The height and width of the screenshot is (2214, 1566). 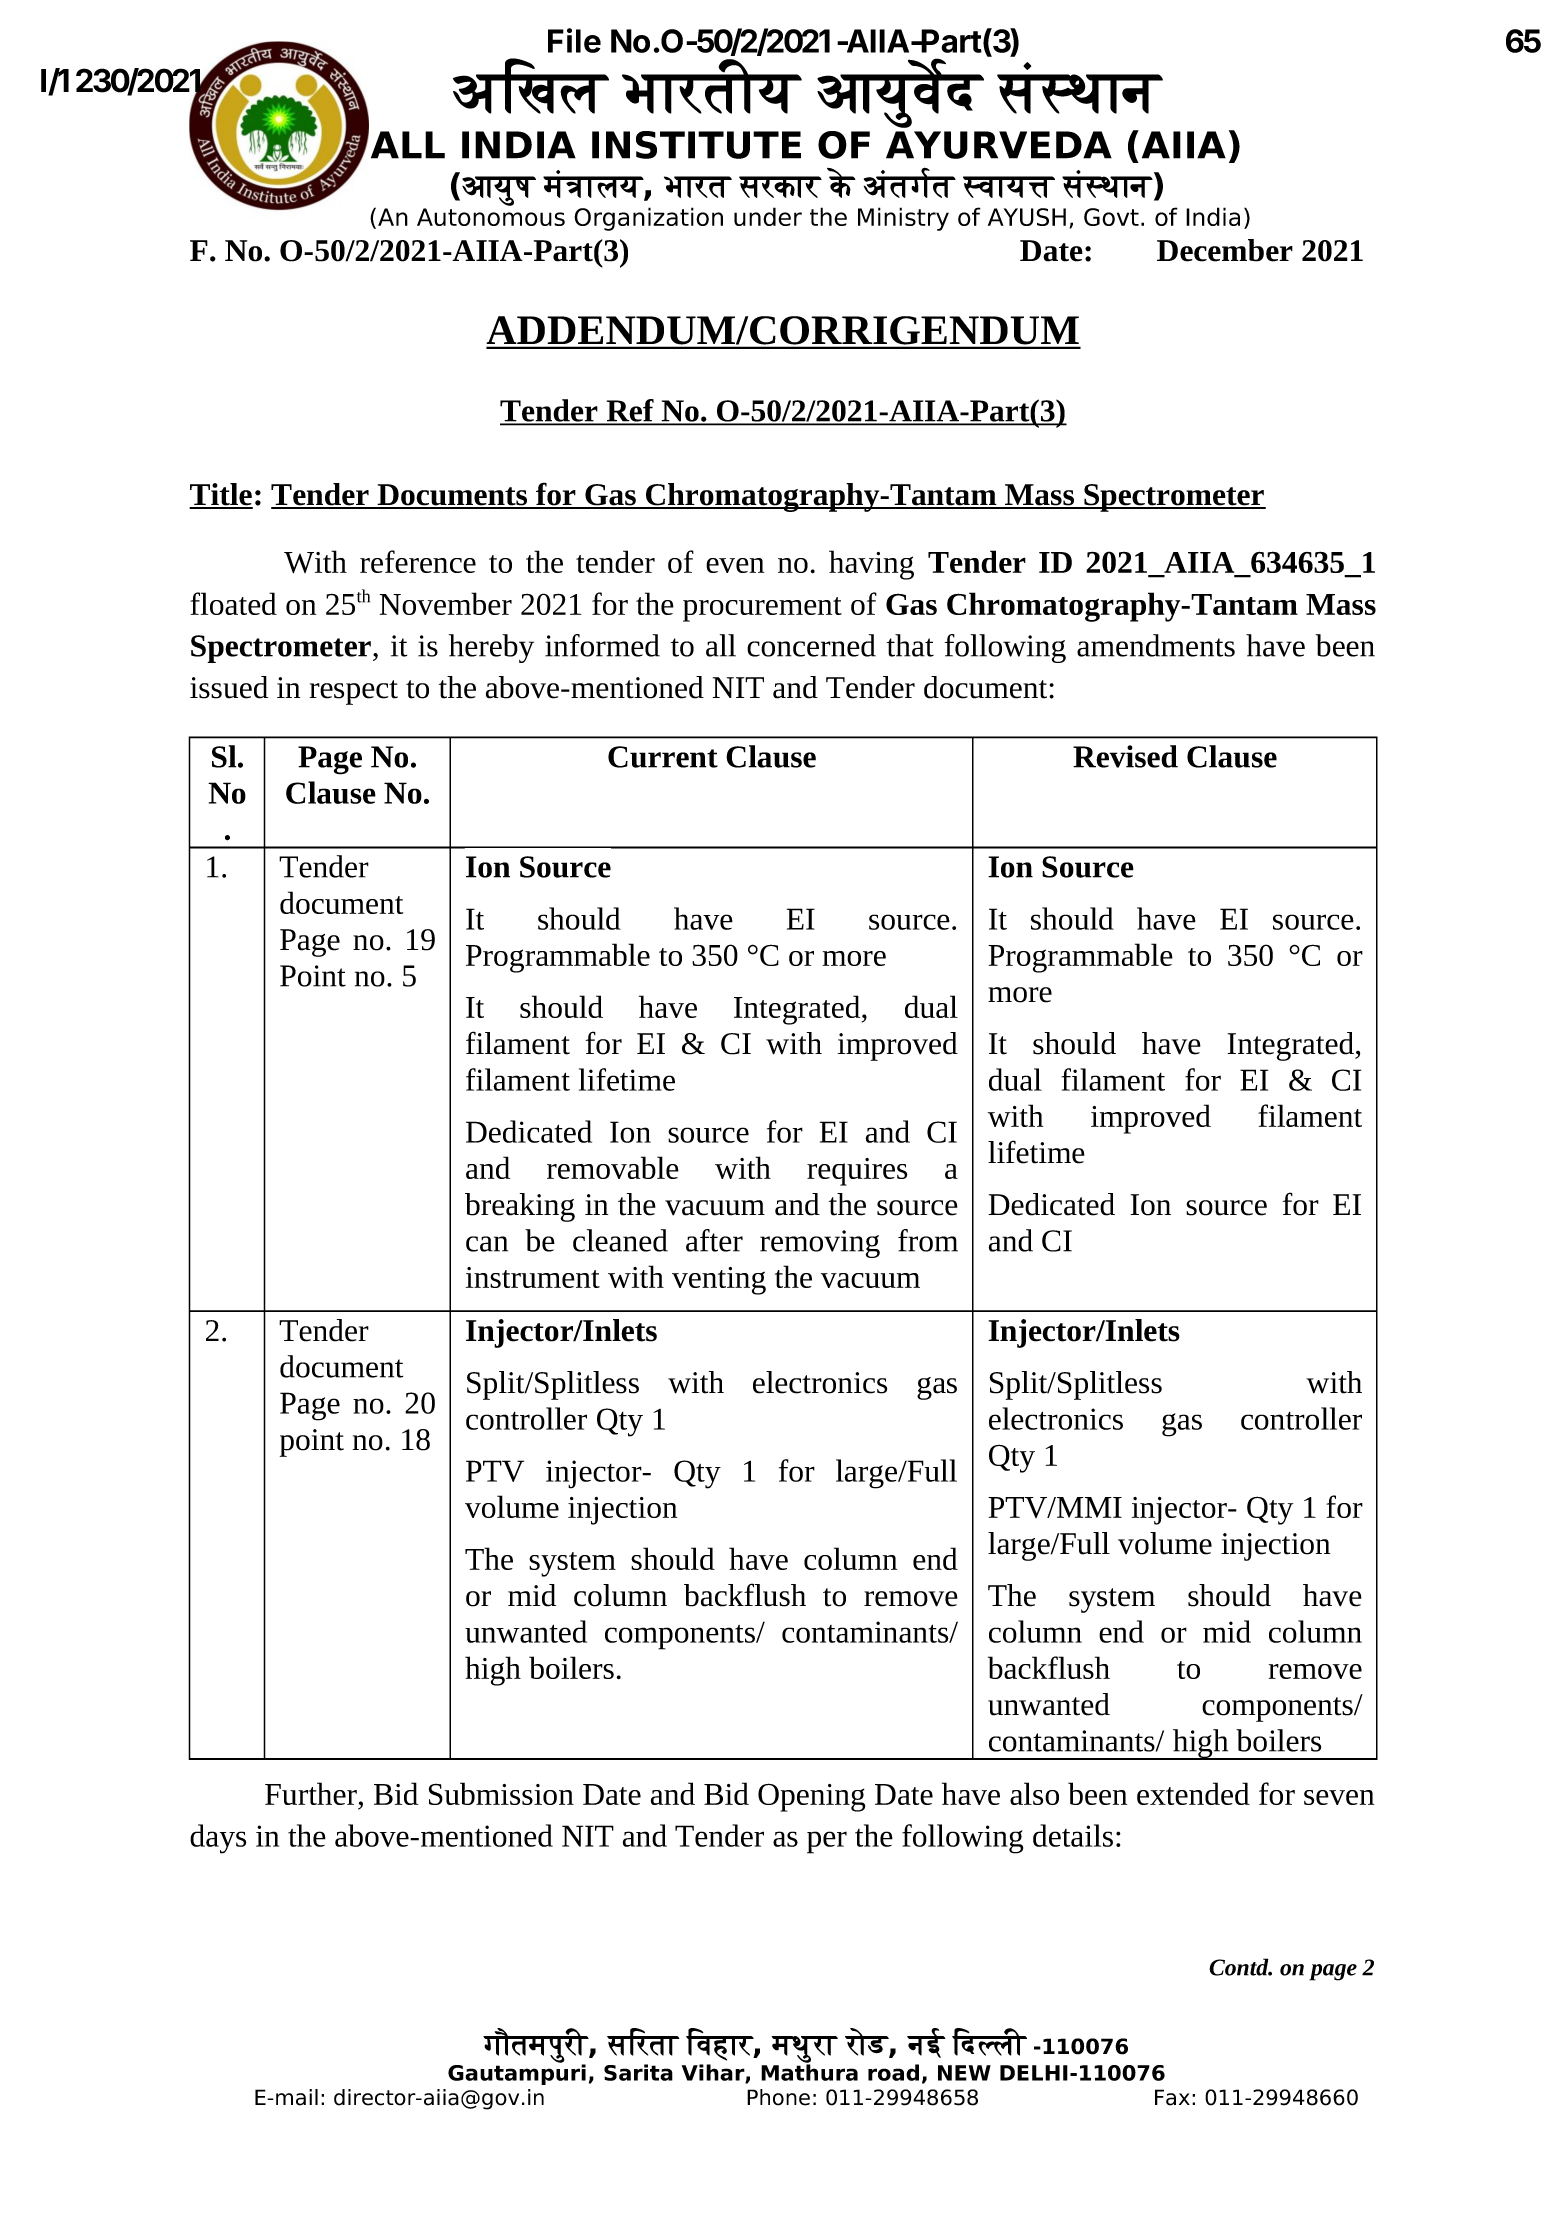 I want to click on days, so click(x=218, y=1839).
